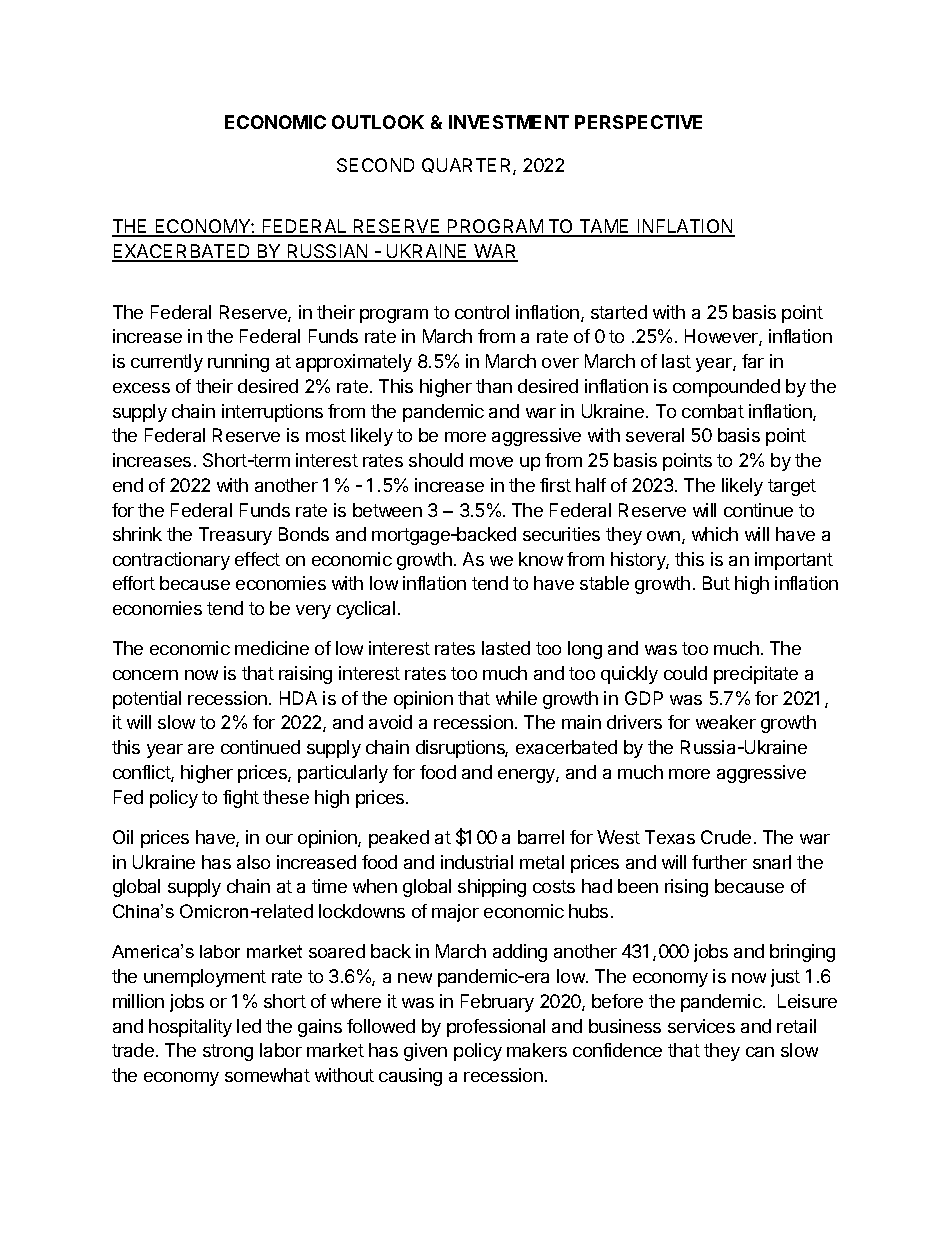 This page has width=952, height=1233. What do you see at coordinates (228, 1052) in the page?
I see `strong` at bounding box center [228, 1052].
